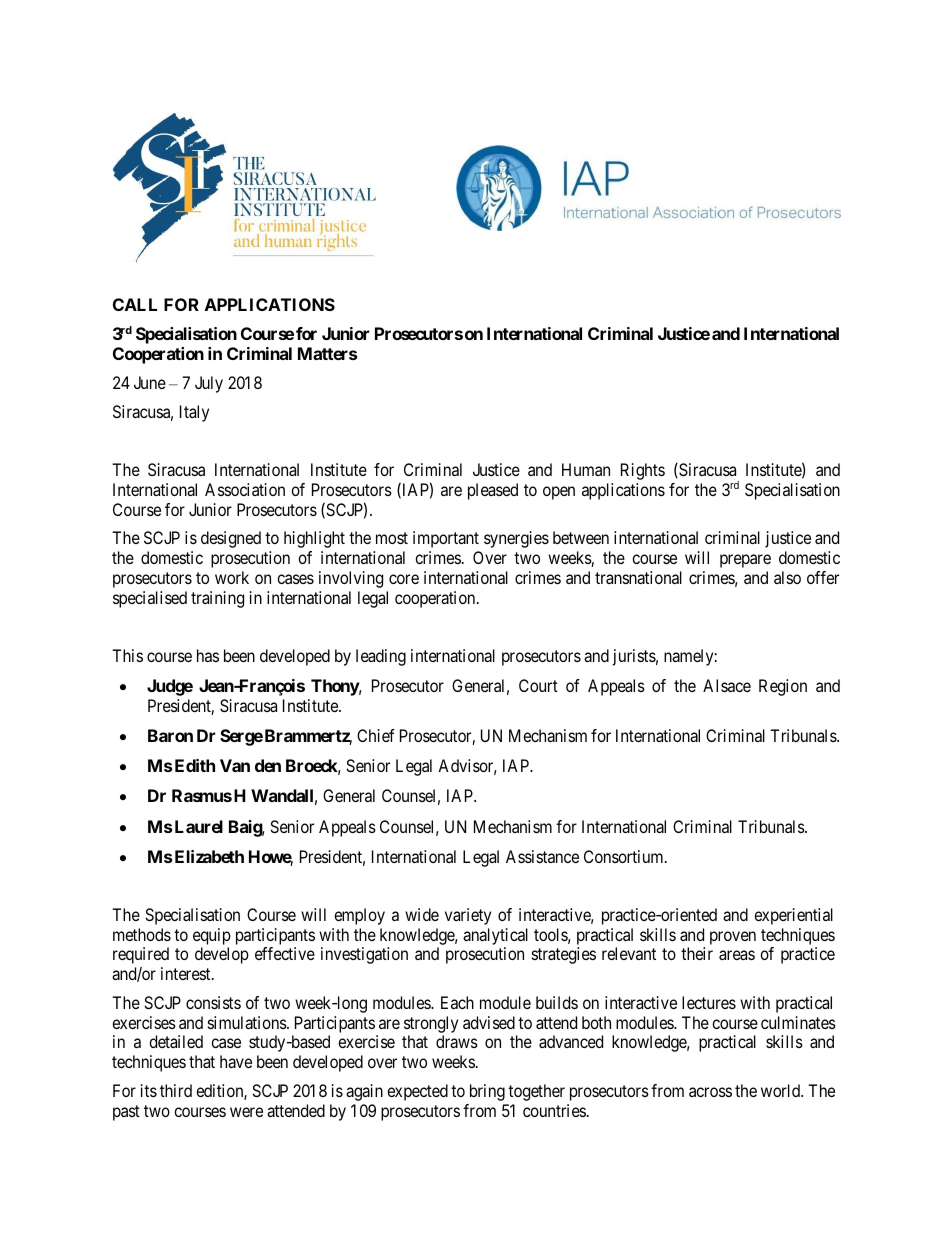 The width and height of the screenshot is (952, 1233). Describe the element at coordinates (232, 577) in the screenshot. I see `work` at that location.
